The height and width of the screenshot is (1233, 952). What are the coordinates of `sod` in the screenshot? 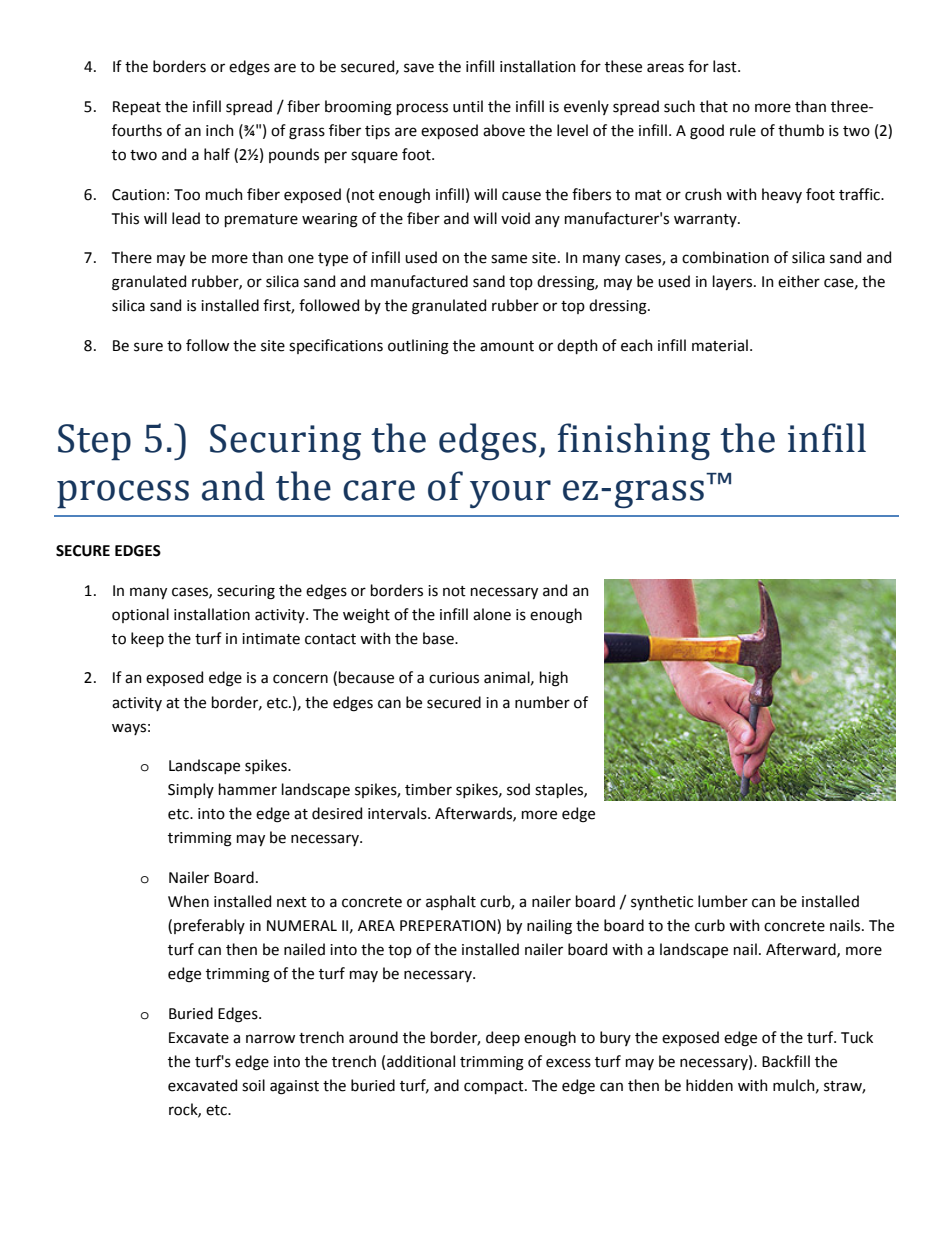 It's located at (518, 789).
